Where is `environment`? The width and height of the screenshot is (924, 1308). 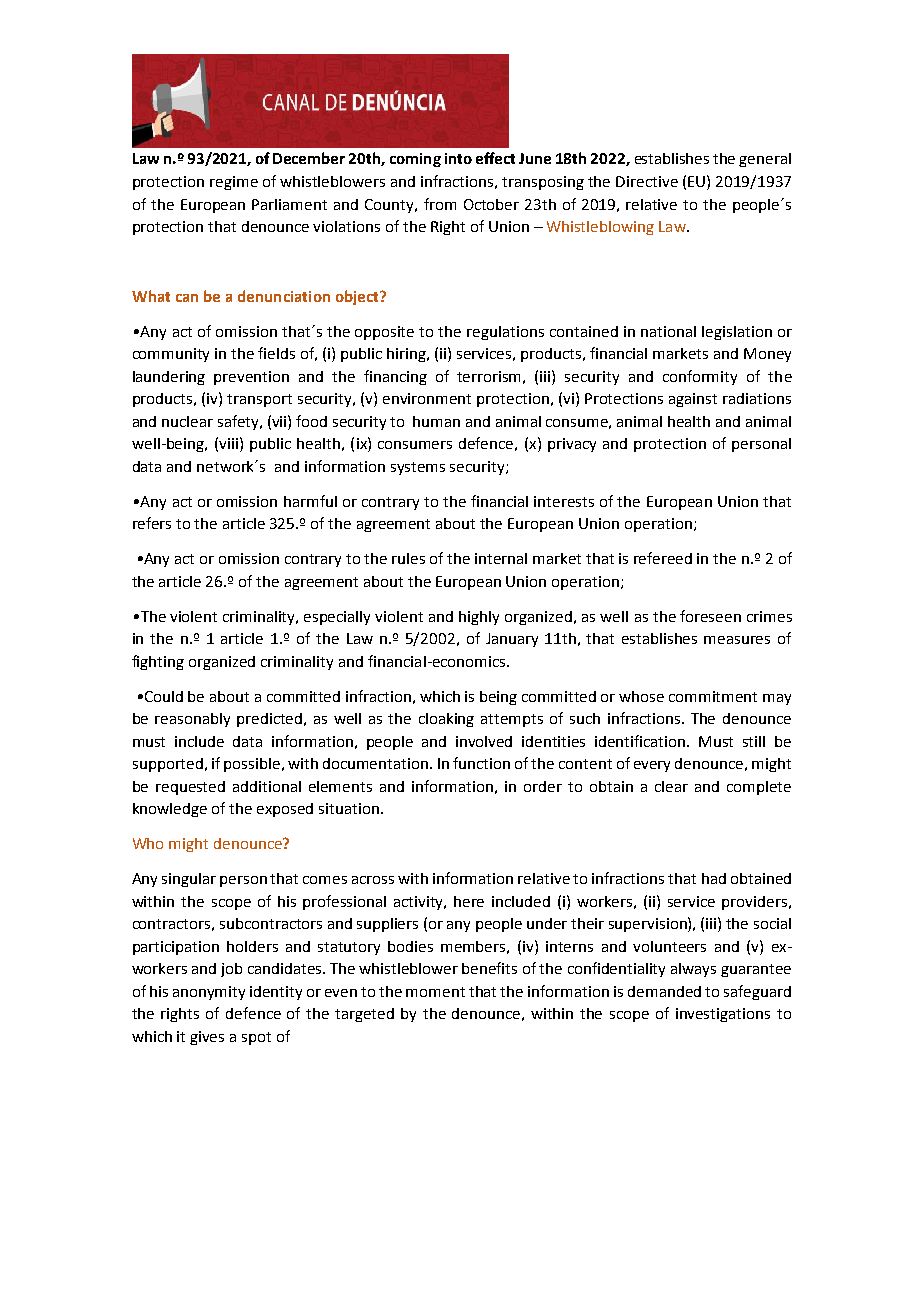
environment is located at coordinates (427, 398).
